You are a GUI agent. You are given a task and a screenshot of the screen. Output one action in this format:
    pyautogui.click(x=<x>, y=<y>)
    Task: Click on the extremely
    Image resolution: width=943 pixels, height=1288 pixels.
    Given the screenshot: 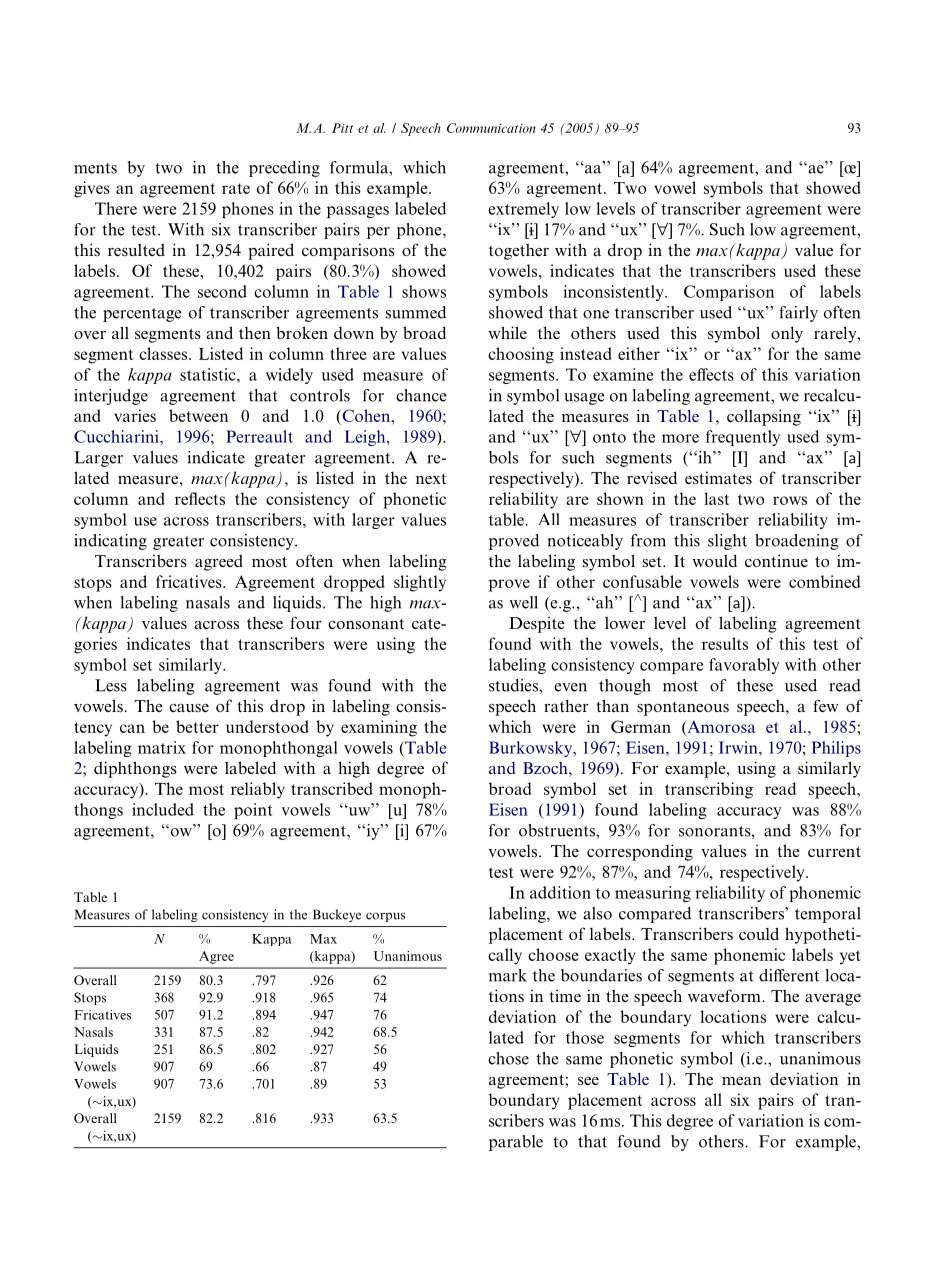 What is the action you would take?
    pyautogui.click(x=523, y=210)
